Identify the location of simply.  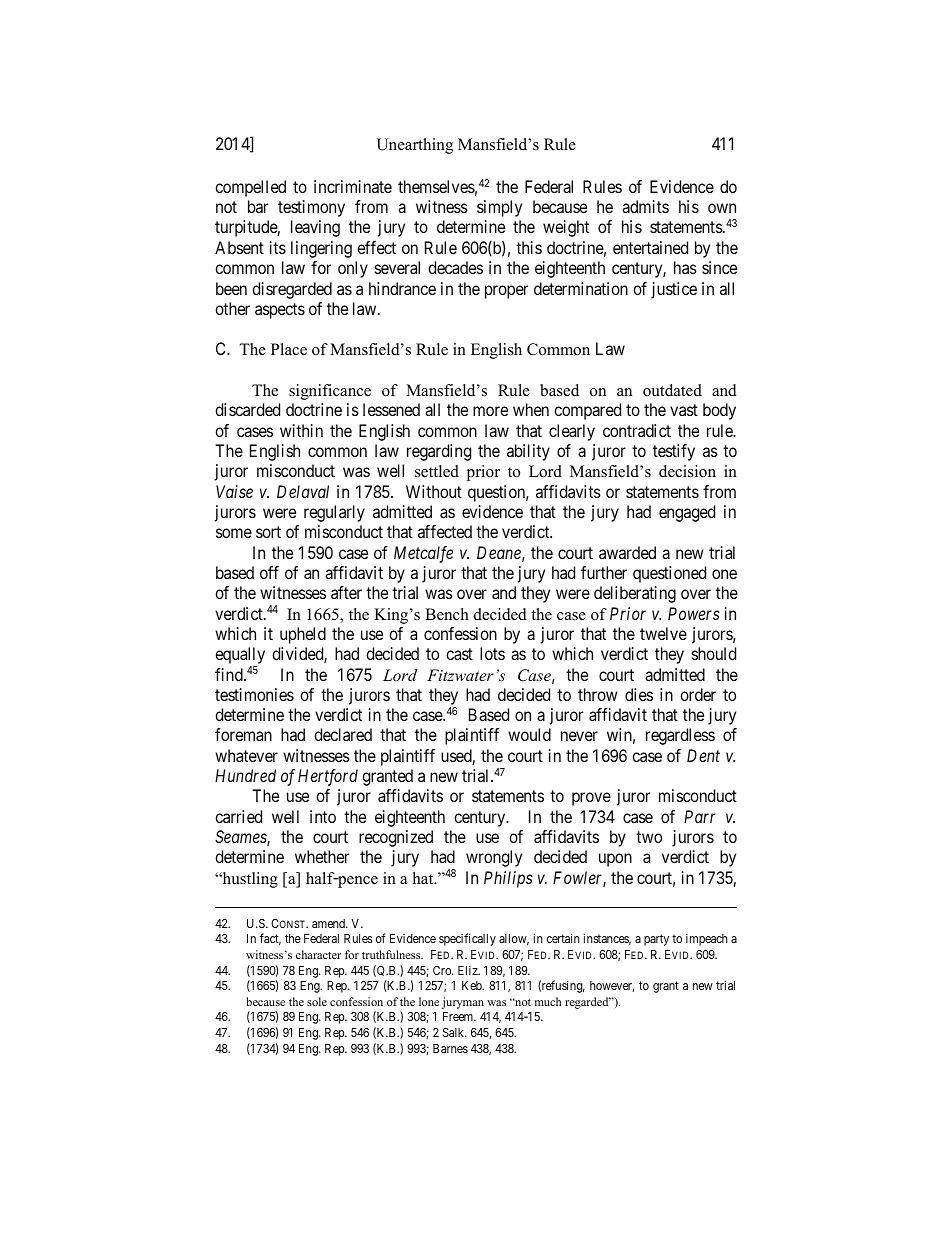
(499, 208).
